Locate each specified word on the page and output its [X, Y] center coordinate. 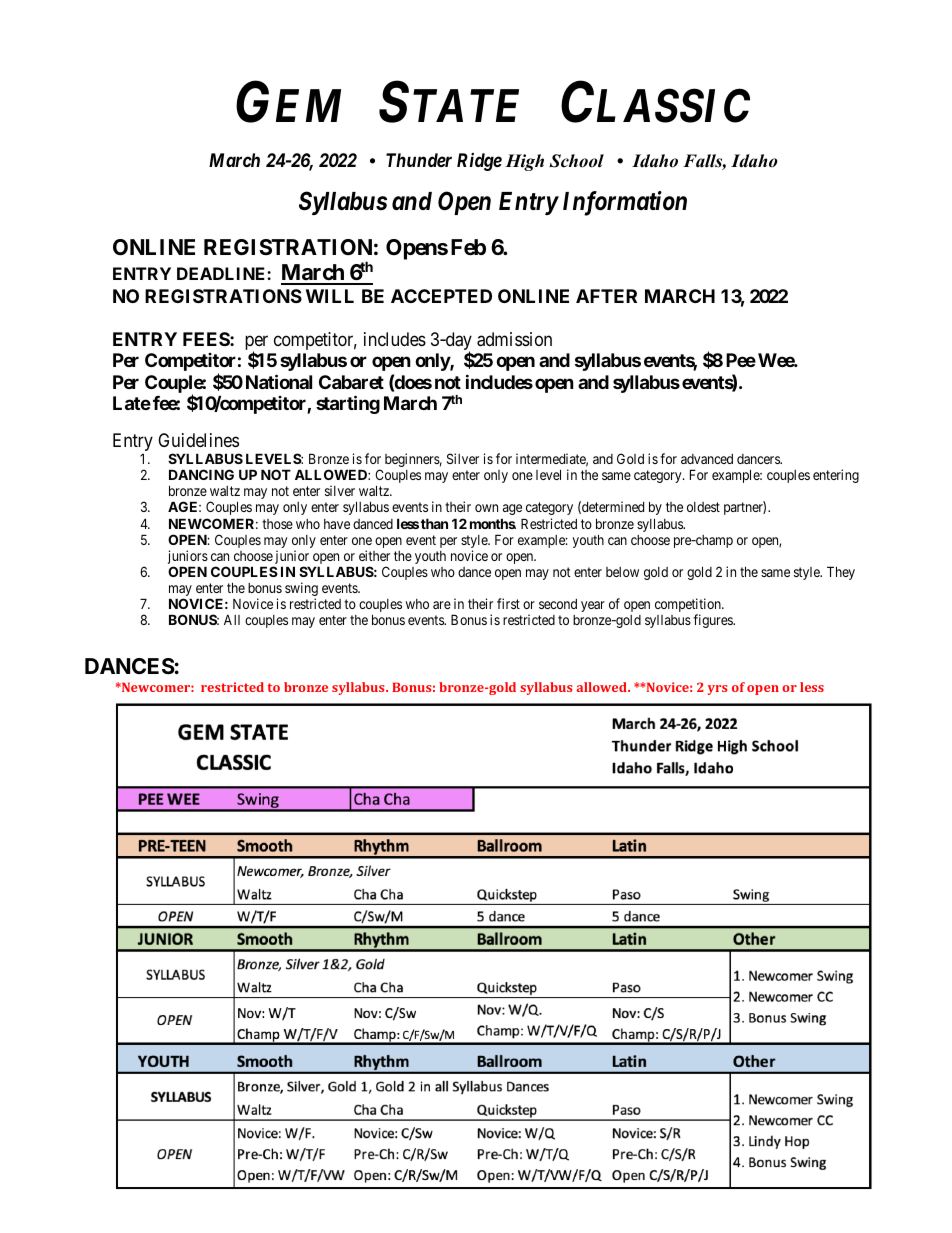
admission [514, 339]
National [279, 381]
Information [625, 203]
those [277, 524]
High [524, 162]
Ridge [479, 162]
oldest [703, 507]
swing [301, 590]
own [486, 508]
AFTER [606, 296]
